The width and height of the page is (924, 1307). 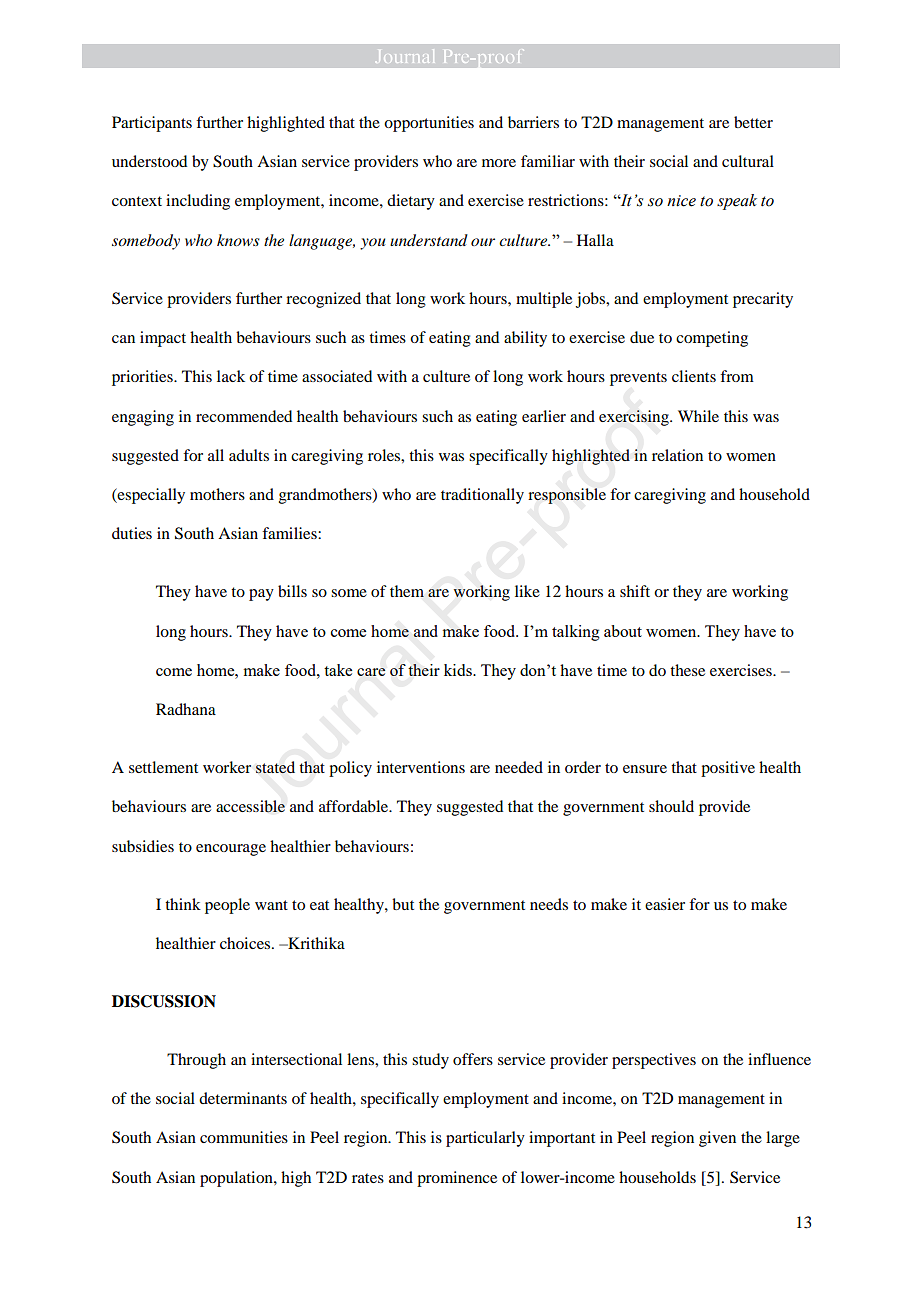 What do you see at coordinates (429, 124) in the page?
I see `opportunities` at bounding box center [429, 124].
